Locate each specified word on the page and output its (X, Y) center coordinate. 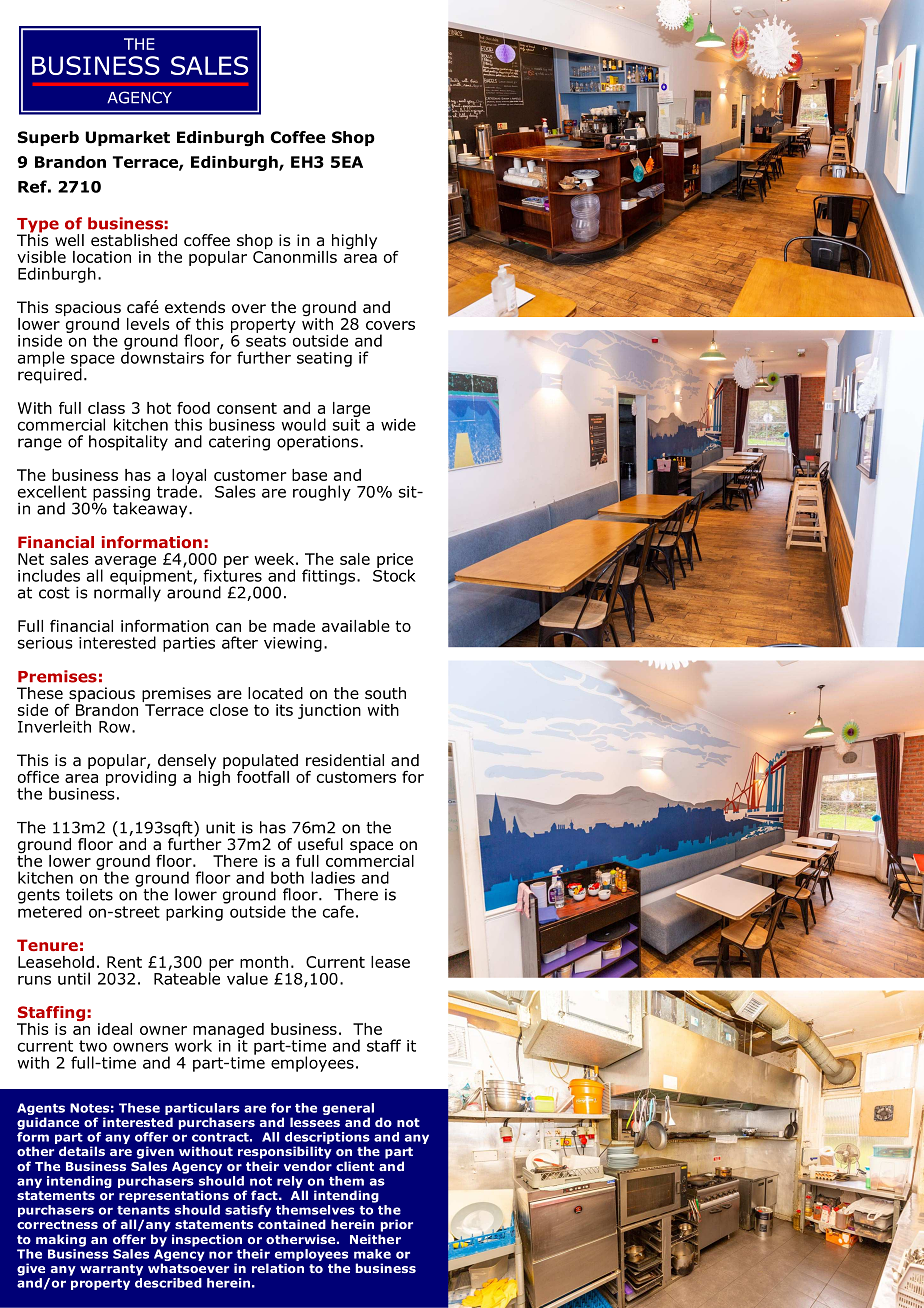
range (40, 444)
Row (116, 727)
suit (346, 425)
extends (195, 307)
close (229, 710)
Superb (48, 138)
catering (239, 443)
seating (324, 359)
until (74, 978)
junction (329, 711)
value (247, 978)
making (61, 1240)
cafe (338, 911)
